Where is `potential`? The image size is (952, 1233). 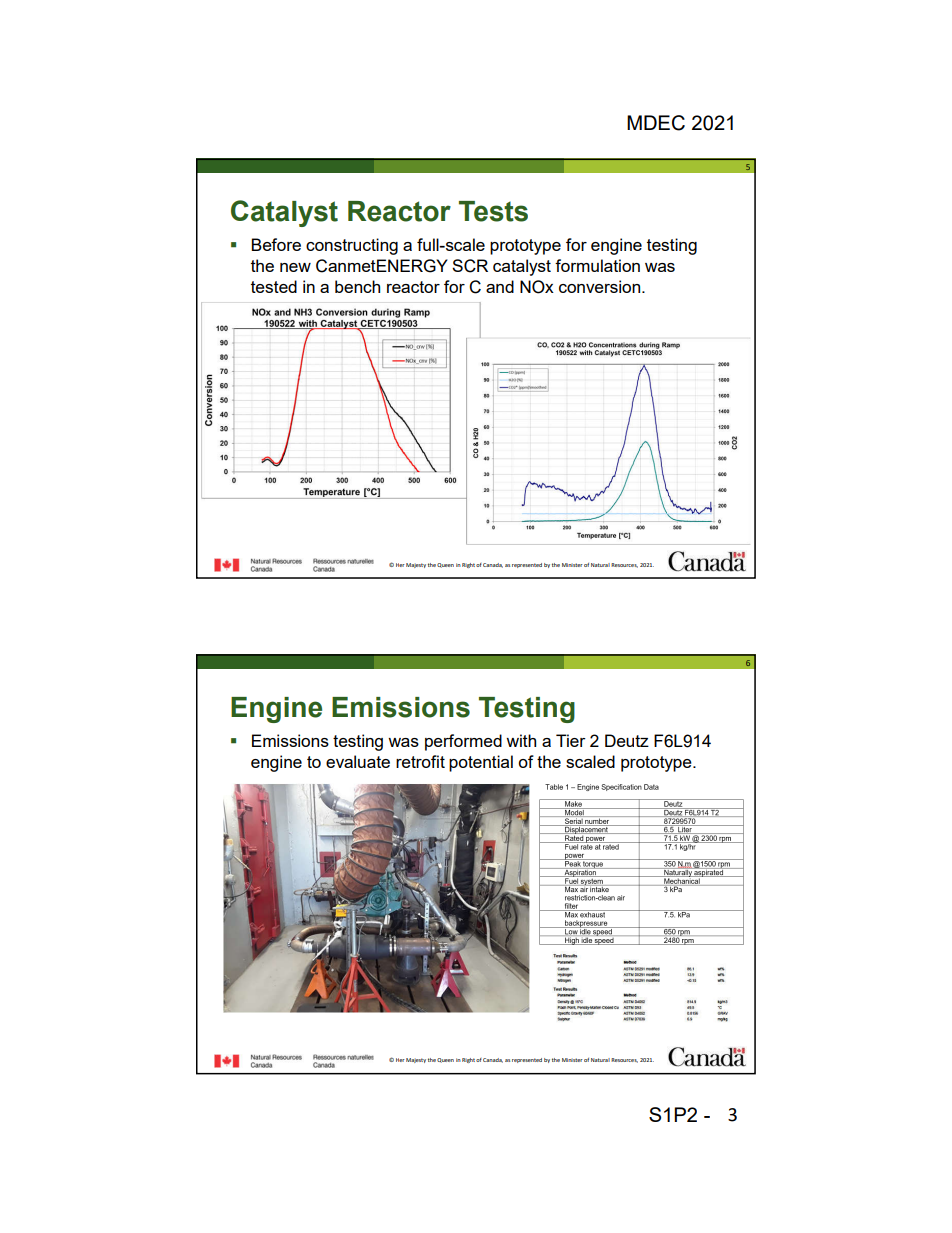
potential is located at coordinates (481, 763).
